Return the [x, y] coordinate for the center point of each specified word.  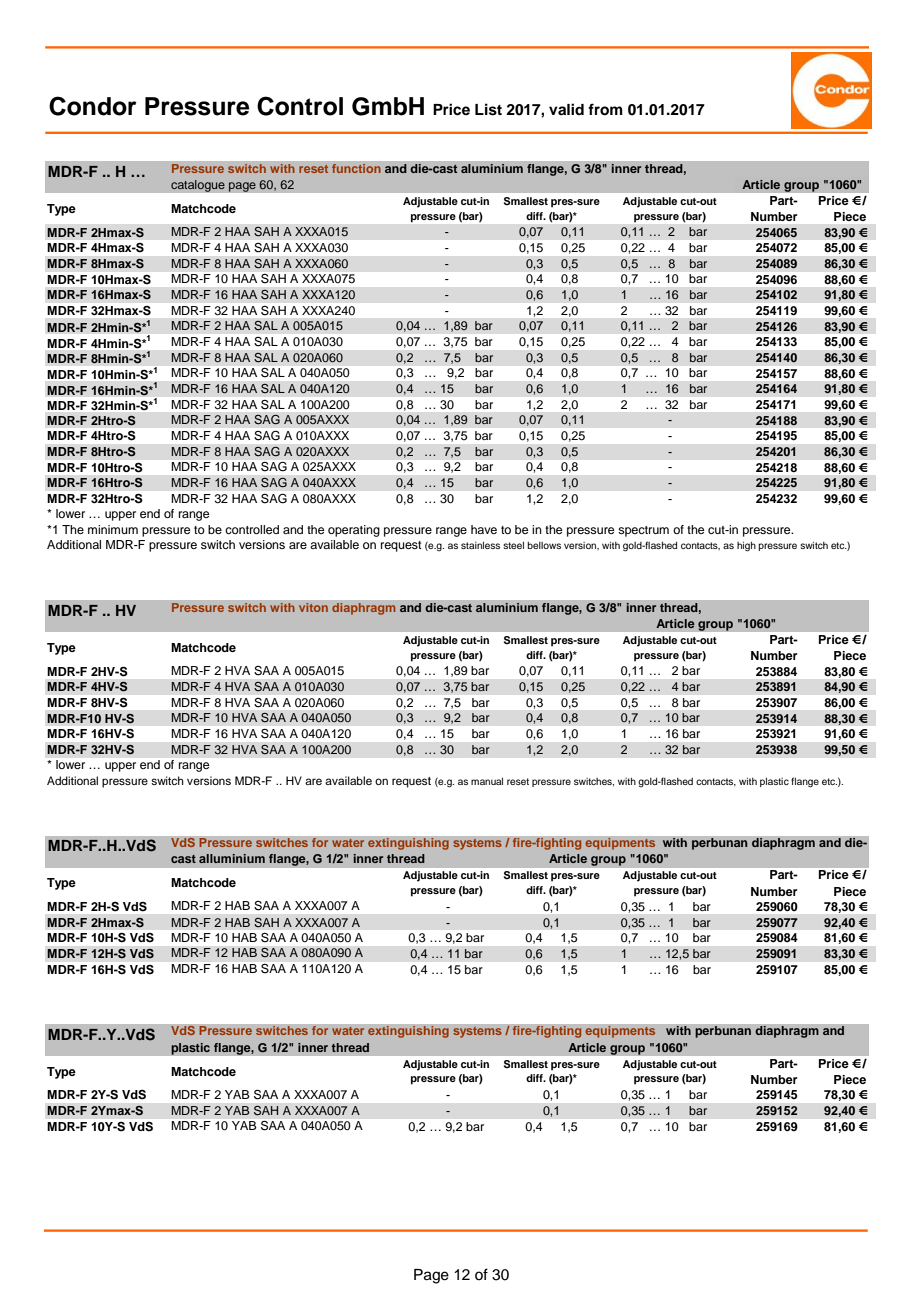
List [488, 109]
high [746, 547]
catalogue [198, 186]
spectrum [643, 531]
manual [487, 781]
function [356, 168]
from [605, 109]
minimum [113, 529]
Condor [93, 106]
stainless [480, 545]
